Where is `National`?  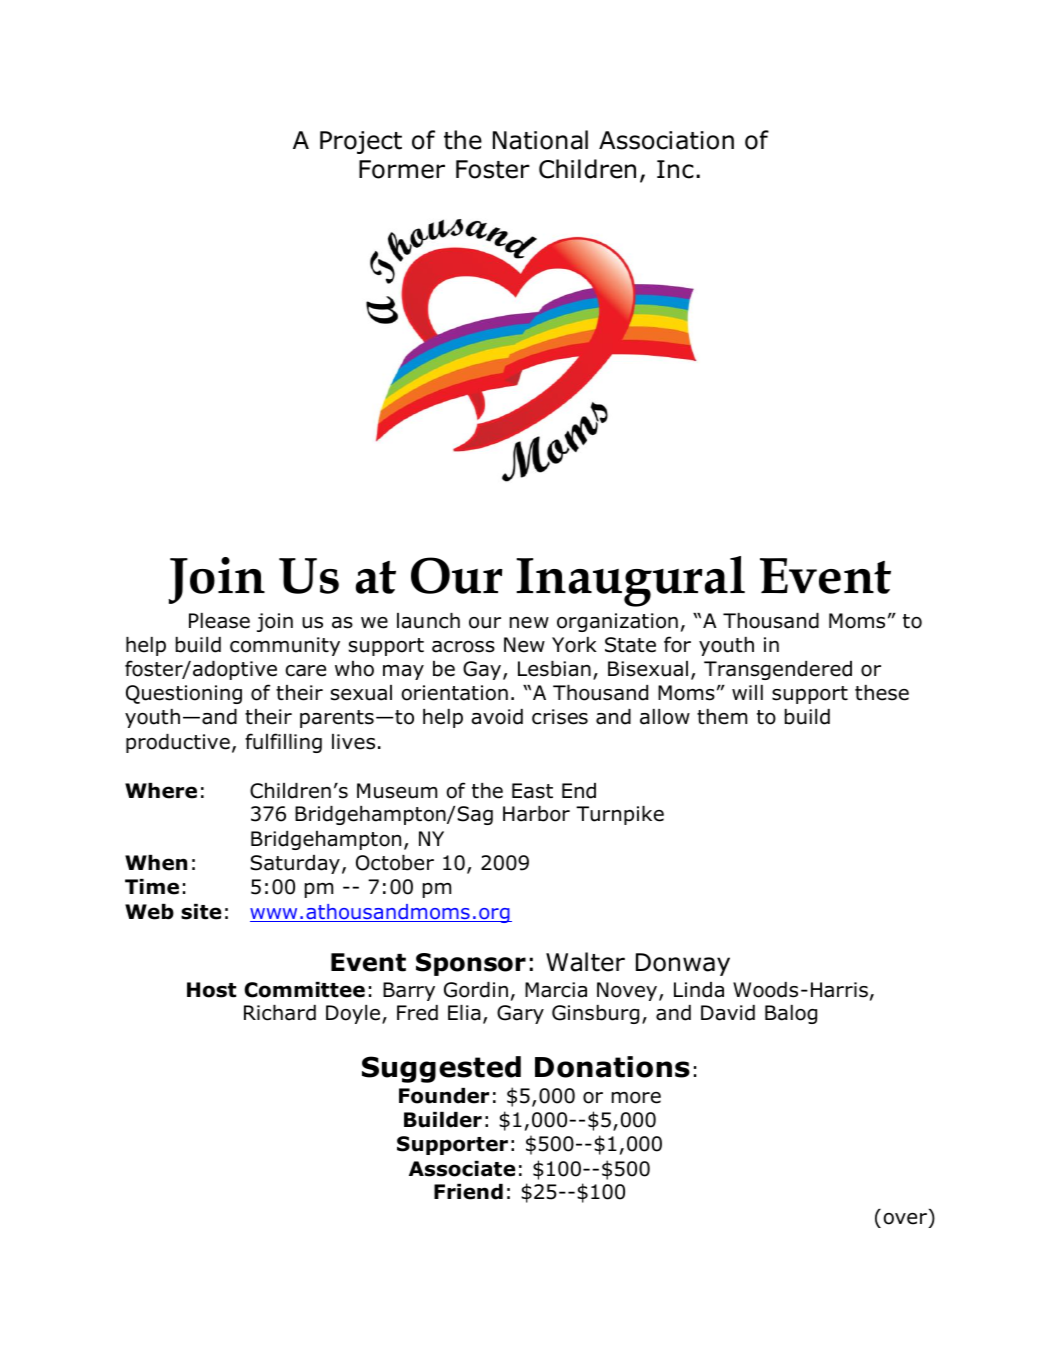 National is located at coordinates (540, 140).
